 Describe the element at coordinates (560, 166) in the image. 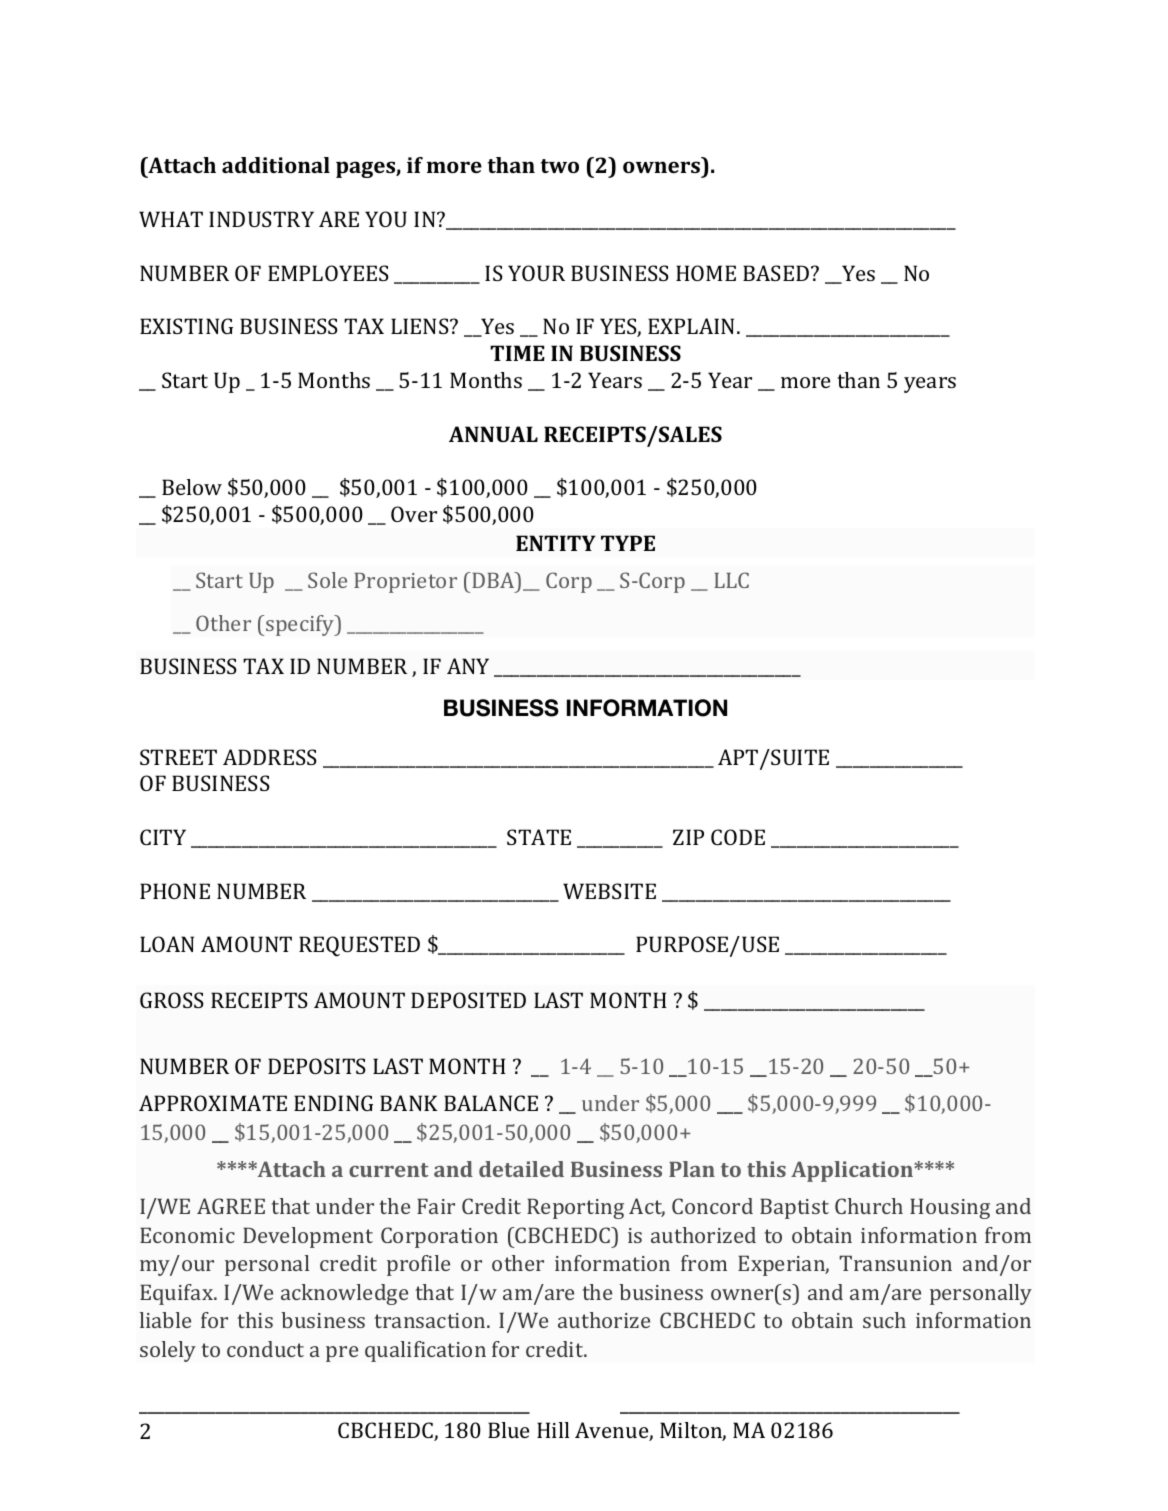

I see `two` at that location.
